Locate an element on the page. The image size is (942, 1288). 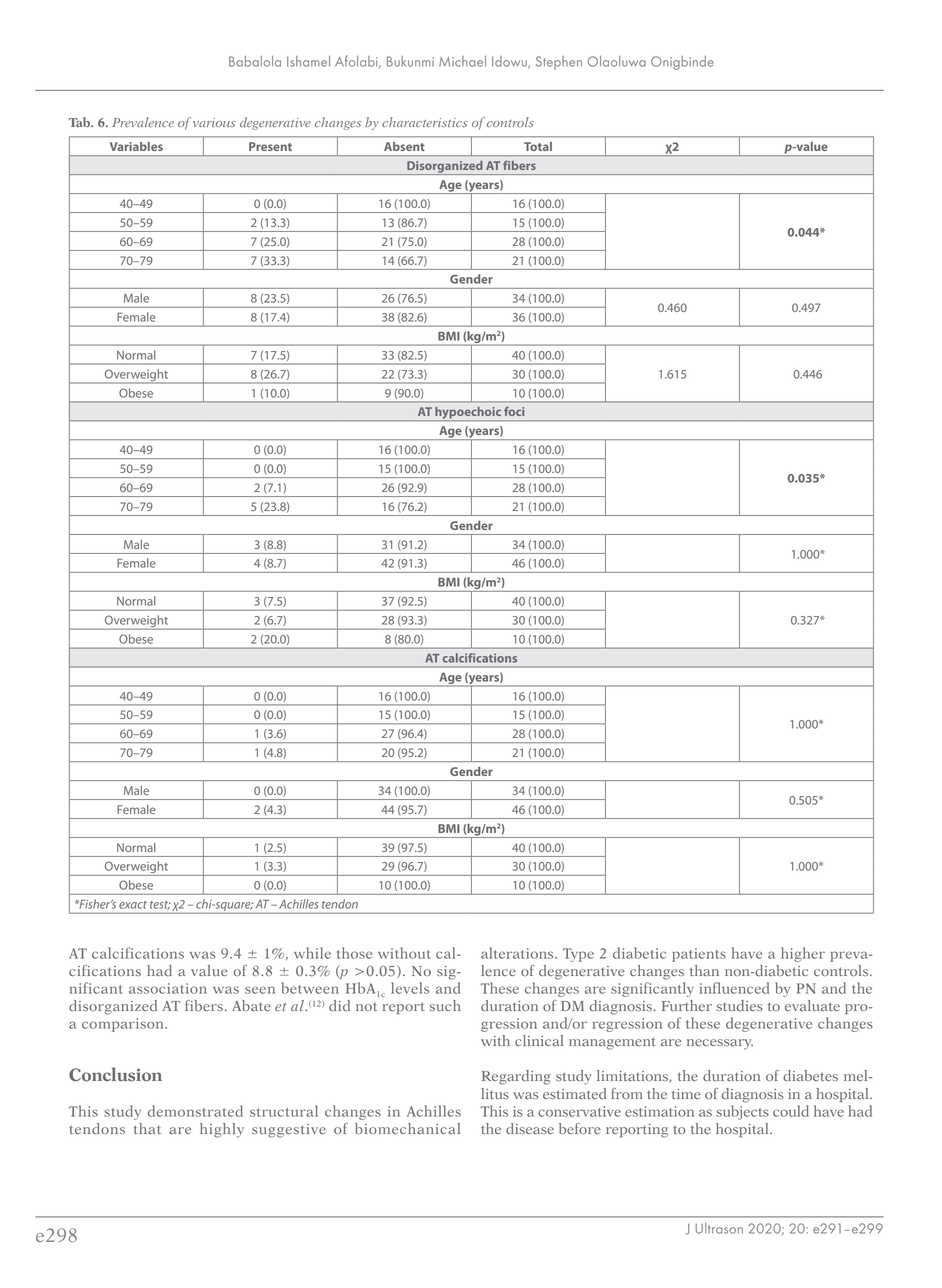
demonstrated is located at coordinates (195, 1111).
